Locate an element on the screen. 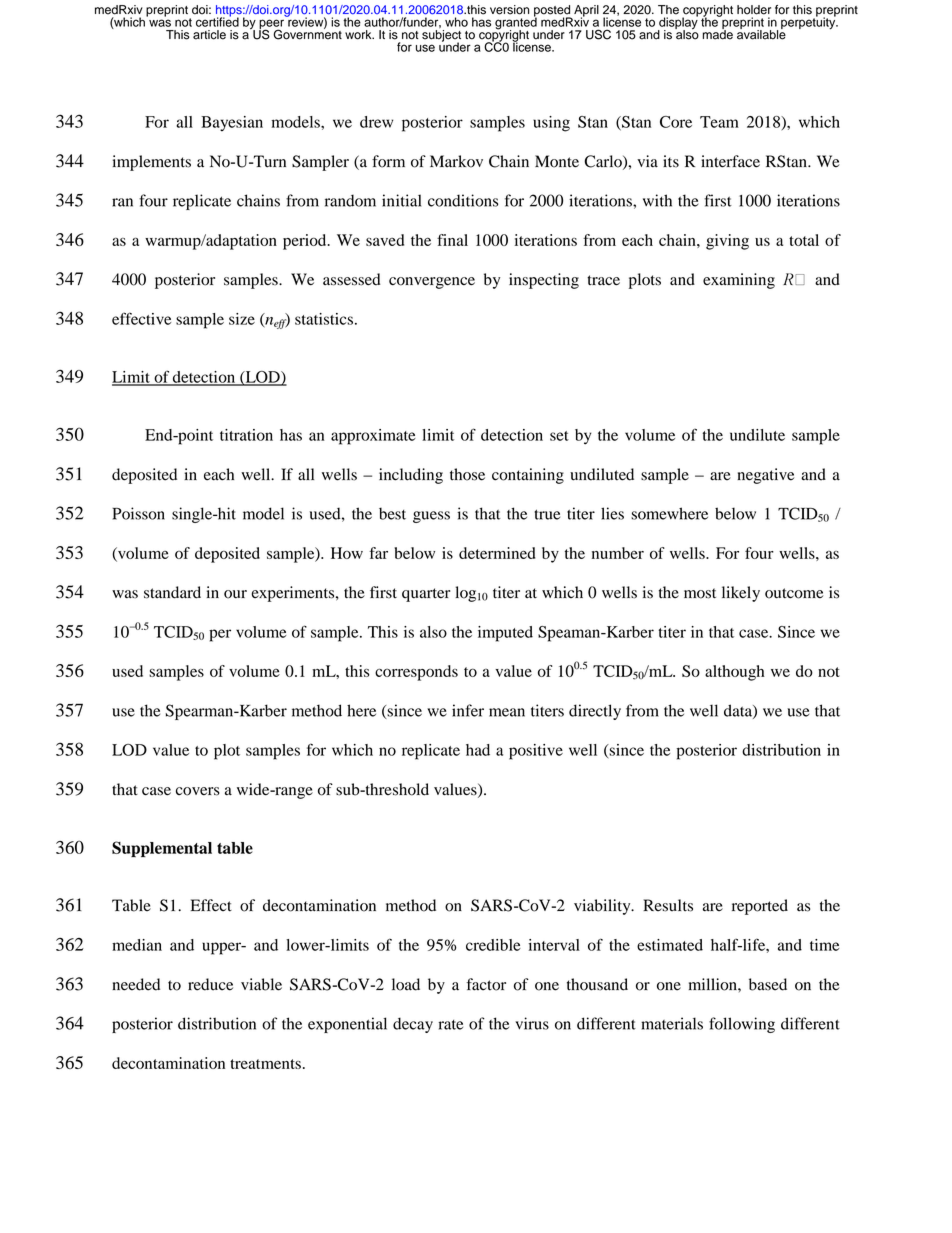  treatments is located at coordinates (265, 1064).
